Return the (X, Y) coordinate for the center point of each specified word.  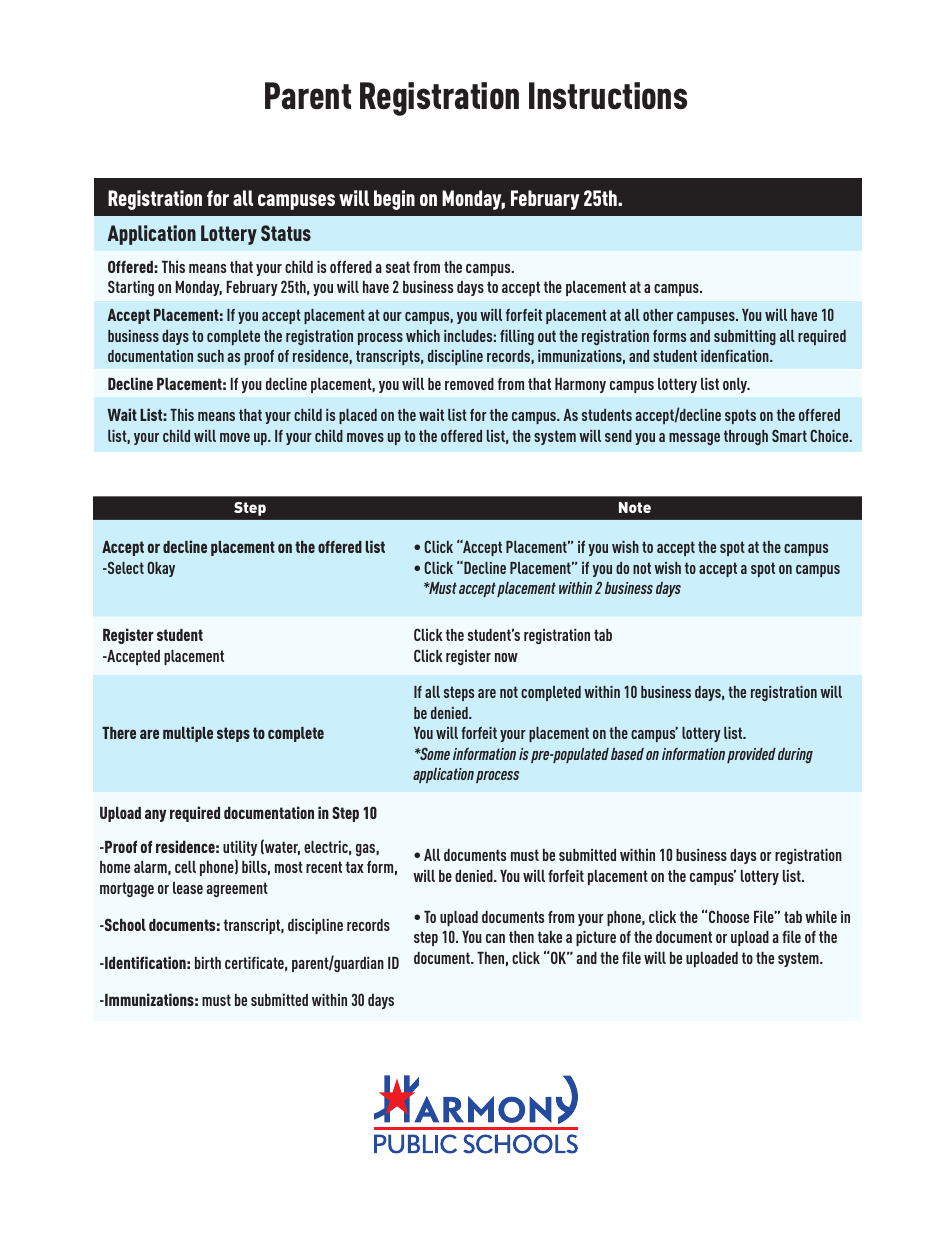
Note (635, 507)
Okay (161, 569)
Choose (729, 916)
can (495, 938)
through (746, 437)
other (658, 315)
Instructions (608, 96)
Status (286, 233)
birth (208, 963)
